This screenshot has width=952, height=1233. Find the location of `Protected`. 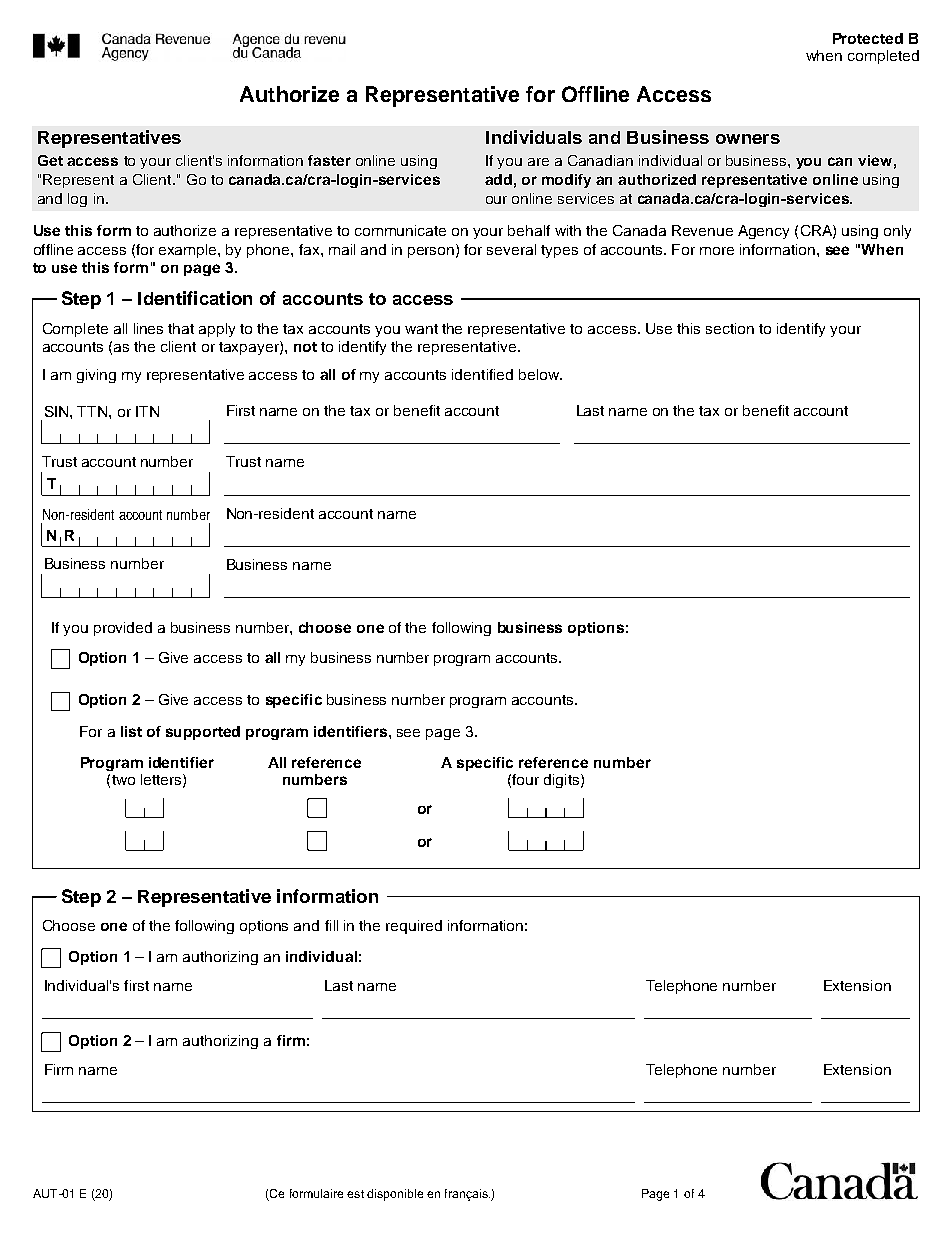

Protected is located at coordinates (868, 38).
